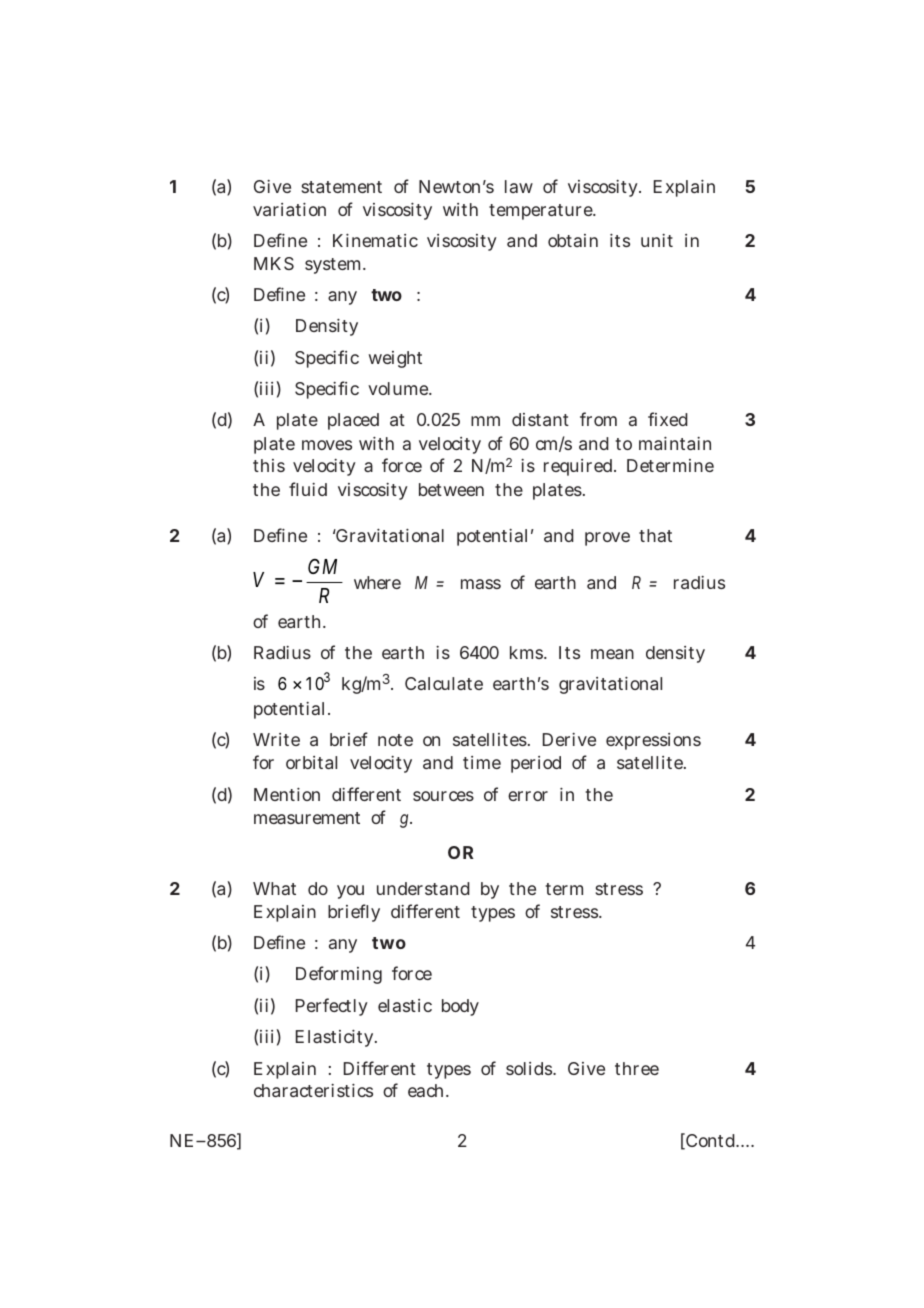 The height and width of the page is (1308, 924). I want to click on unit, so click(657, 240).
